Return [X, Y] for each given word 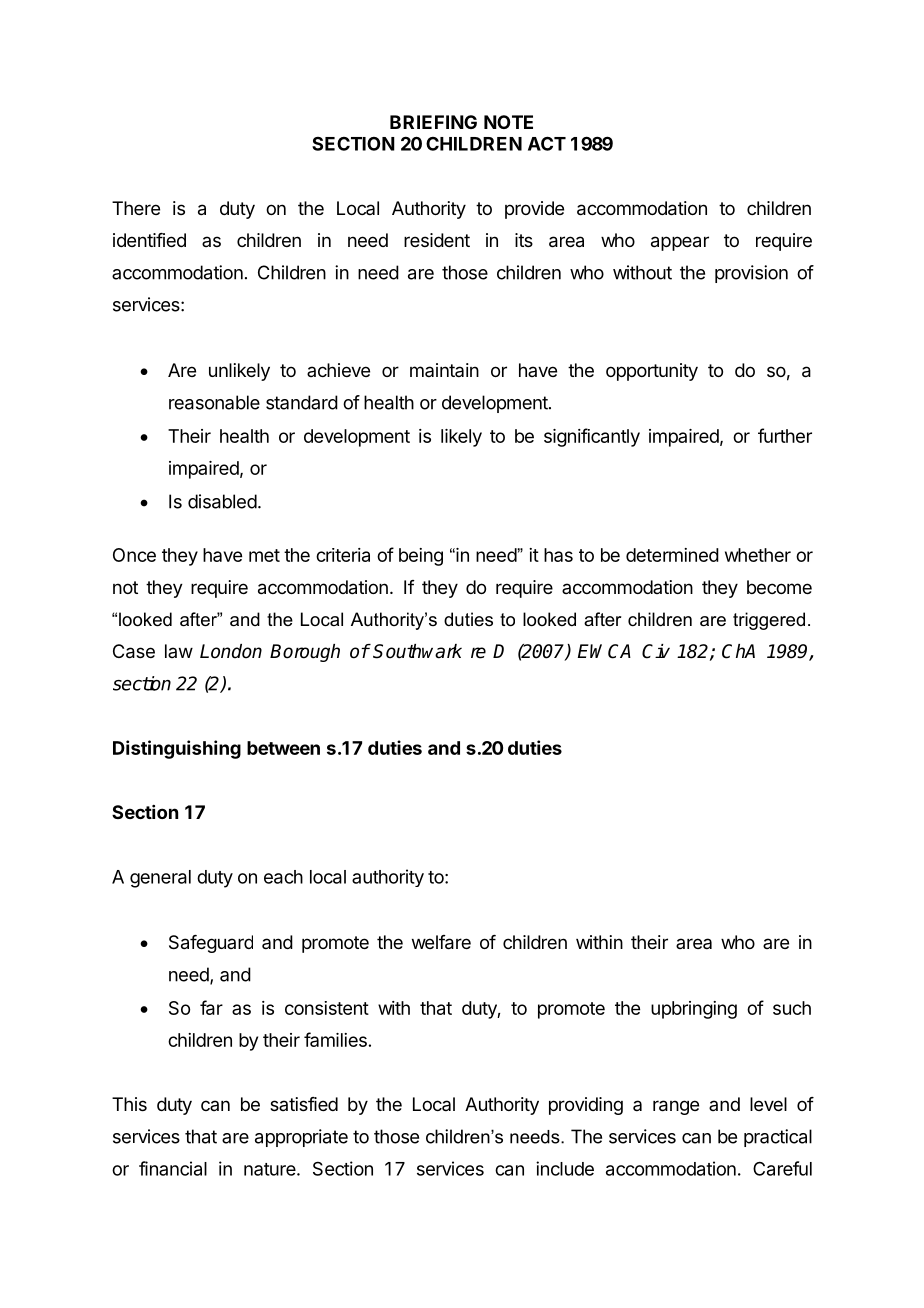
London [231, 651]
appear [680, 243]
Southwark [417, 651]
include [565, 1168]
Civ [656, 651]
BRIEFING [433, 122]
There [136, 208]
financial [173, 1168]
